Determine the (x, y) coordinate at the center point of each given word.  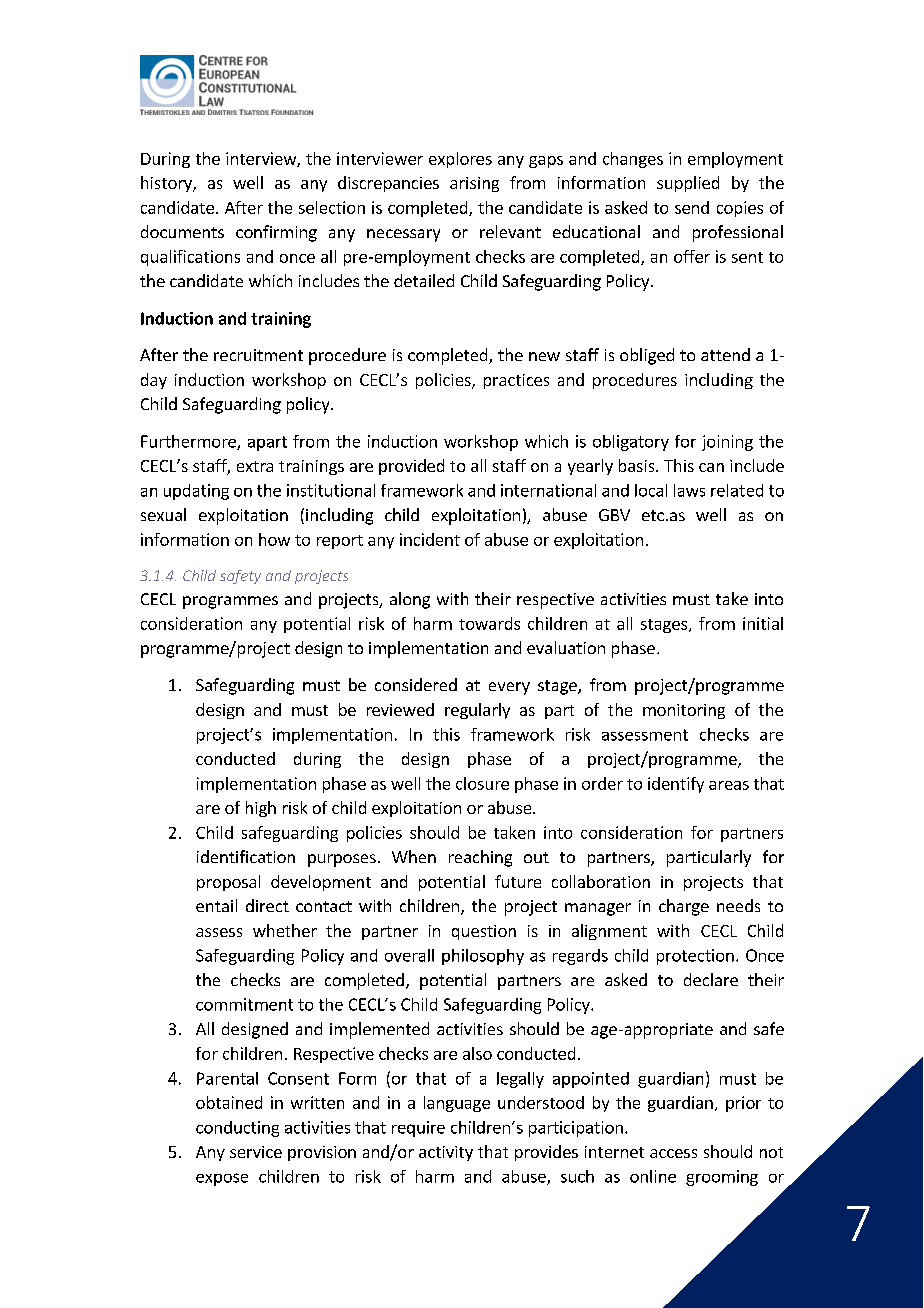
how (274, 539)
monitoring (684, 711)
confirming (276, 233)
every (509, 688)
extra (255, 466)
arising (474, 184)
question (484, 932)
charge (684, 907)
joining (727, 443)
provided (411, 467)
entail (216, 905)
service (256, 1152)
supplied (688, 184)
